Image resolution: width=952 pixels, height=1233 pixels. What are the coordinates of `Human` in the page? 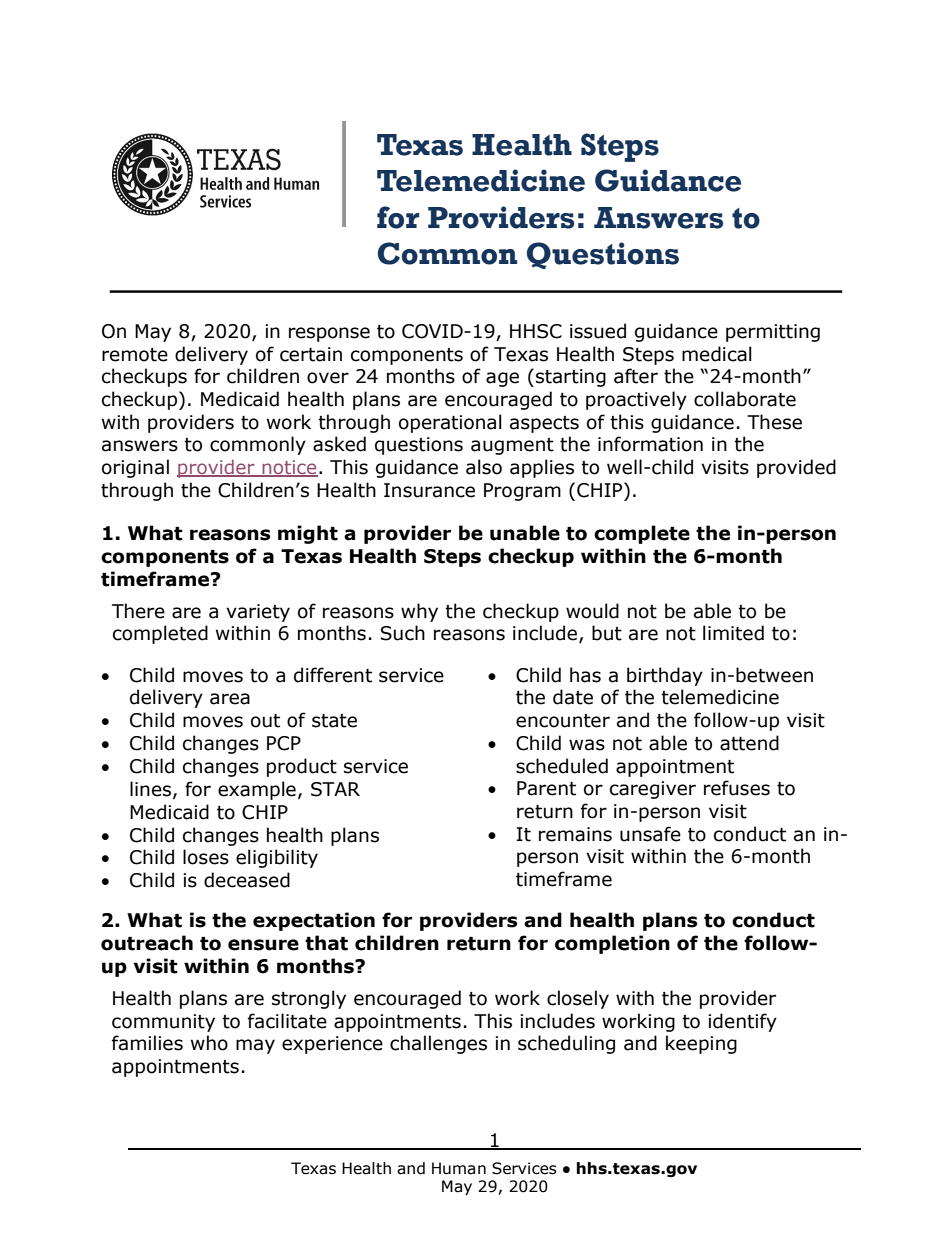 It's located at (459, 1168).
